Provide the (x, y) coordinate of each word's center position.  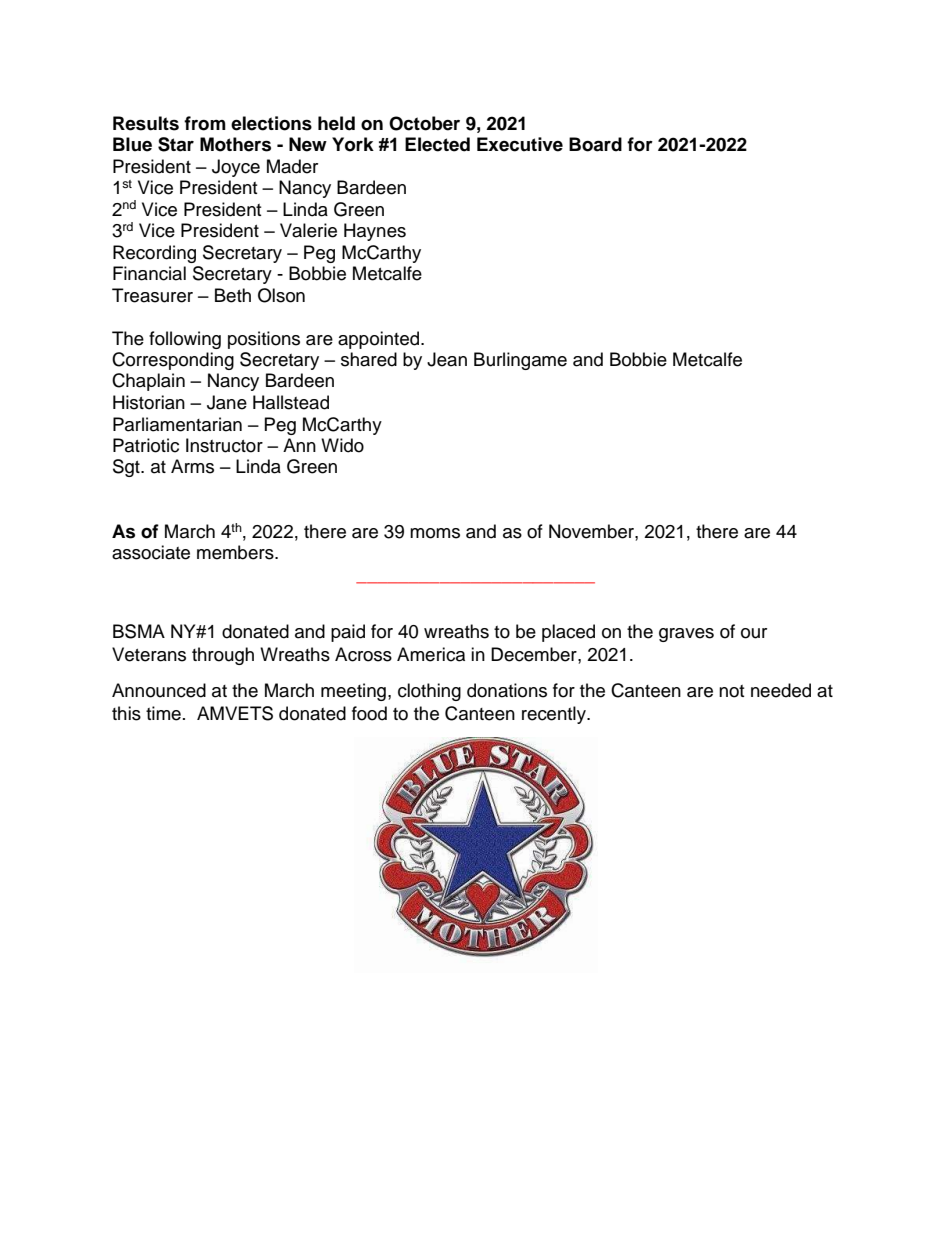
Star (176, 144)
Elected (437, 144)
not (731, 691)
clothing (429, 692)
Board (595, 144)
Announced (159, 690)
